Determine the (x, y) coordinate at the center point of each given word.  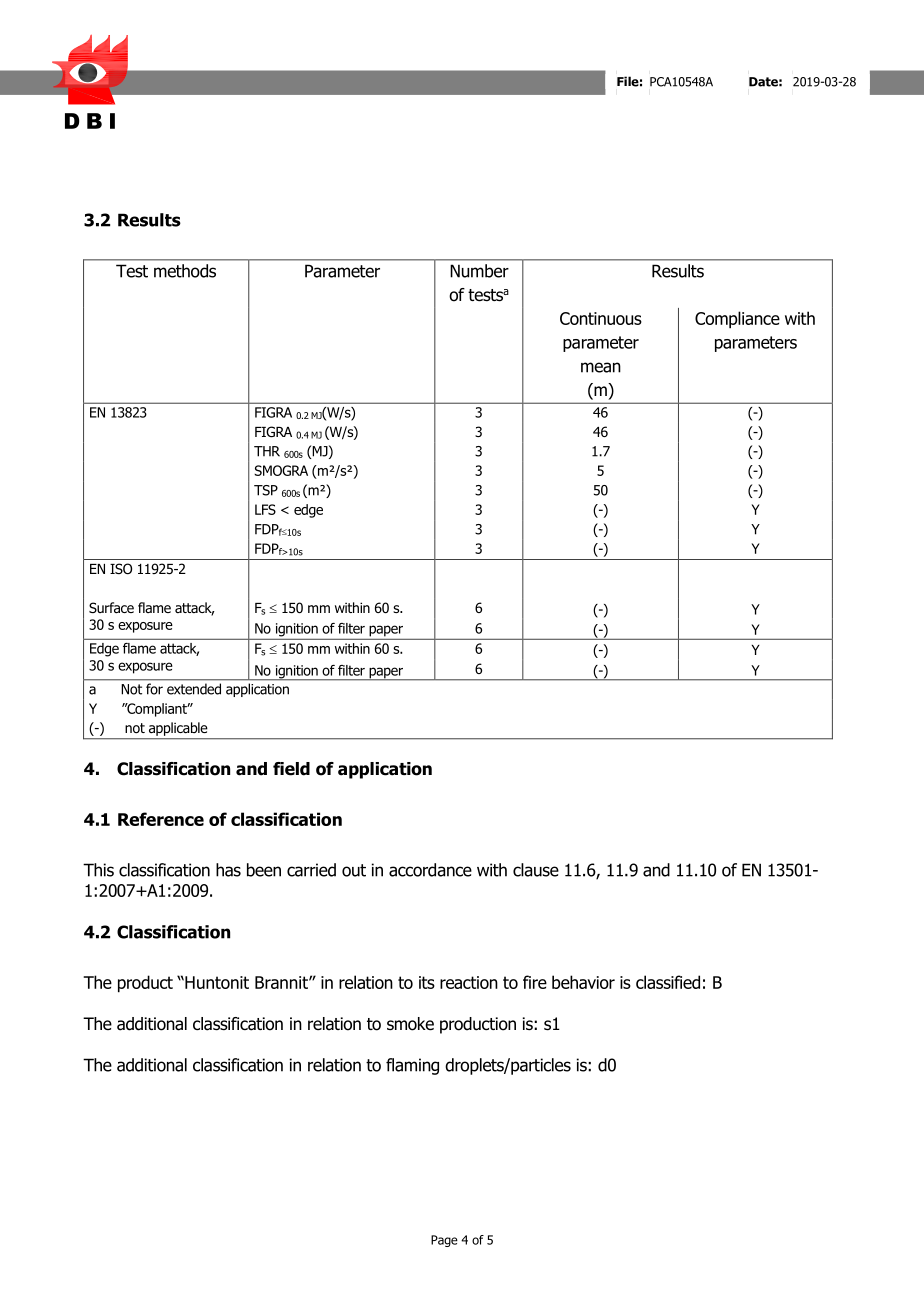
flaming (412, 1066)
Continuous (601, 318)
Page (444, 1241)
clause (536, 870)
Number (479, 271)
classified (668, 982)
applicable (178, 729)
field (291, 769)
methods (185, 271)
